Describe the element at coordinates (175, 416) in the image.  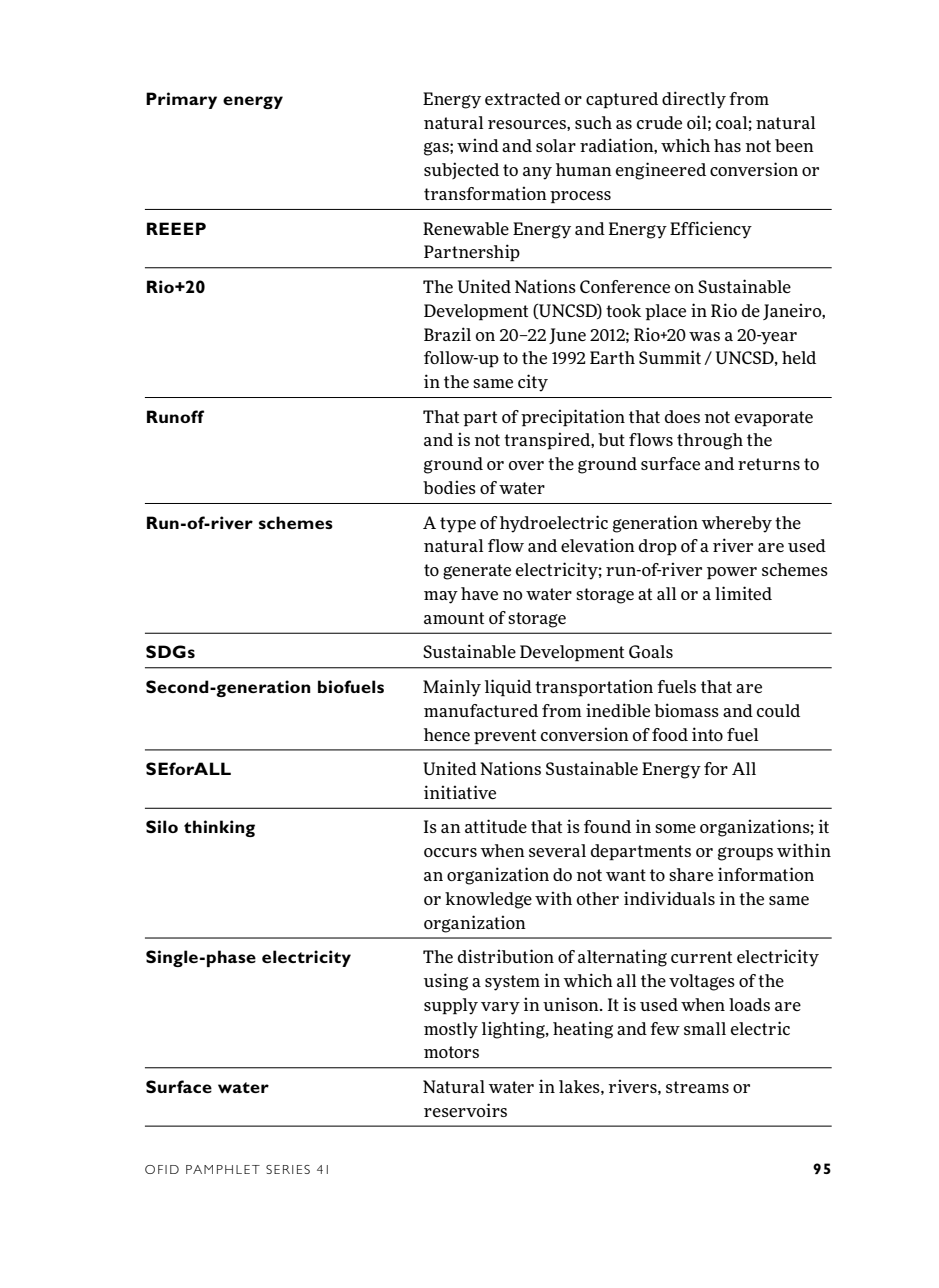
I see `Runoff` at that location.
